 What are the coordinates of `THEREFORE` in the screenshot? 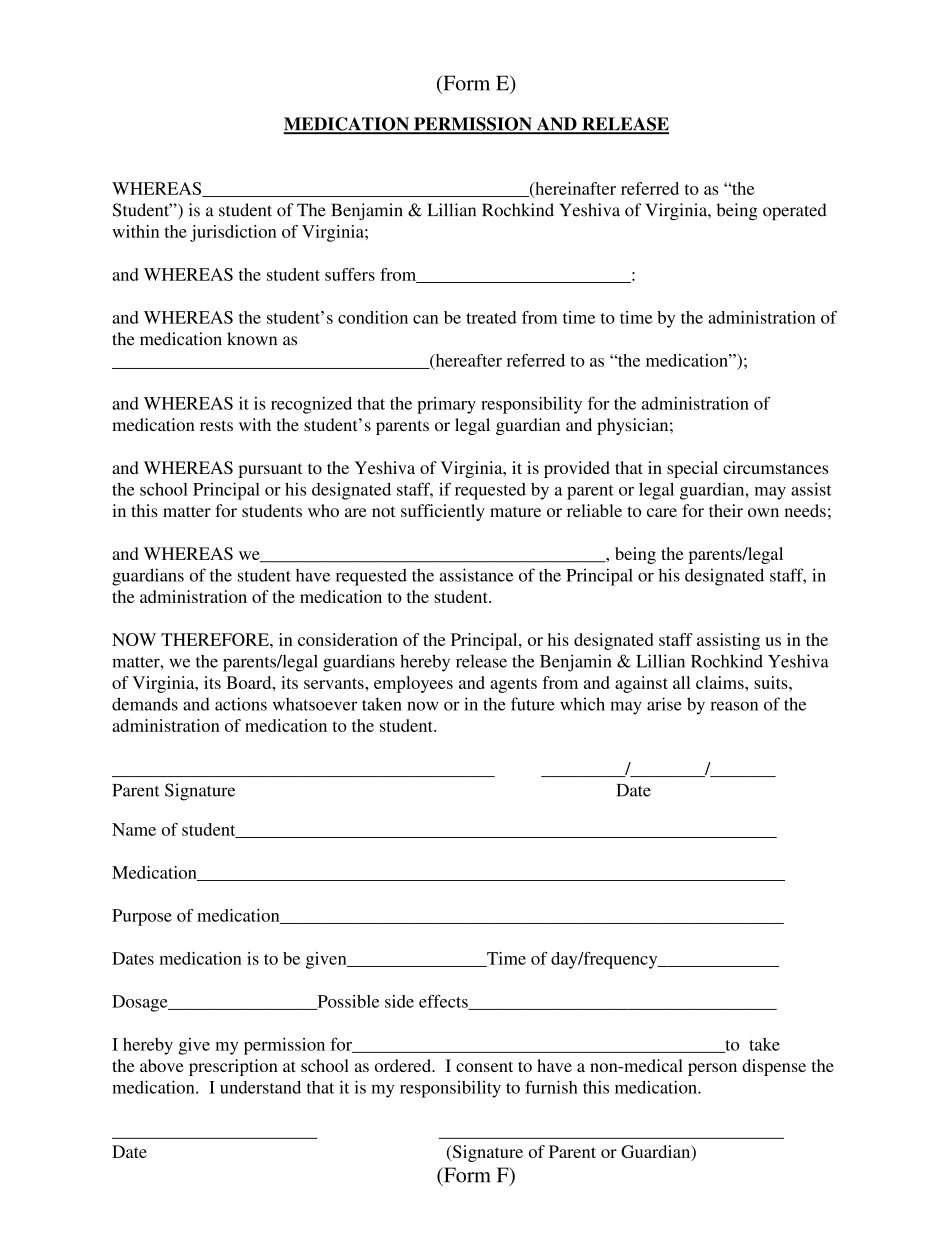 It's located at (216, 639).
